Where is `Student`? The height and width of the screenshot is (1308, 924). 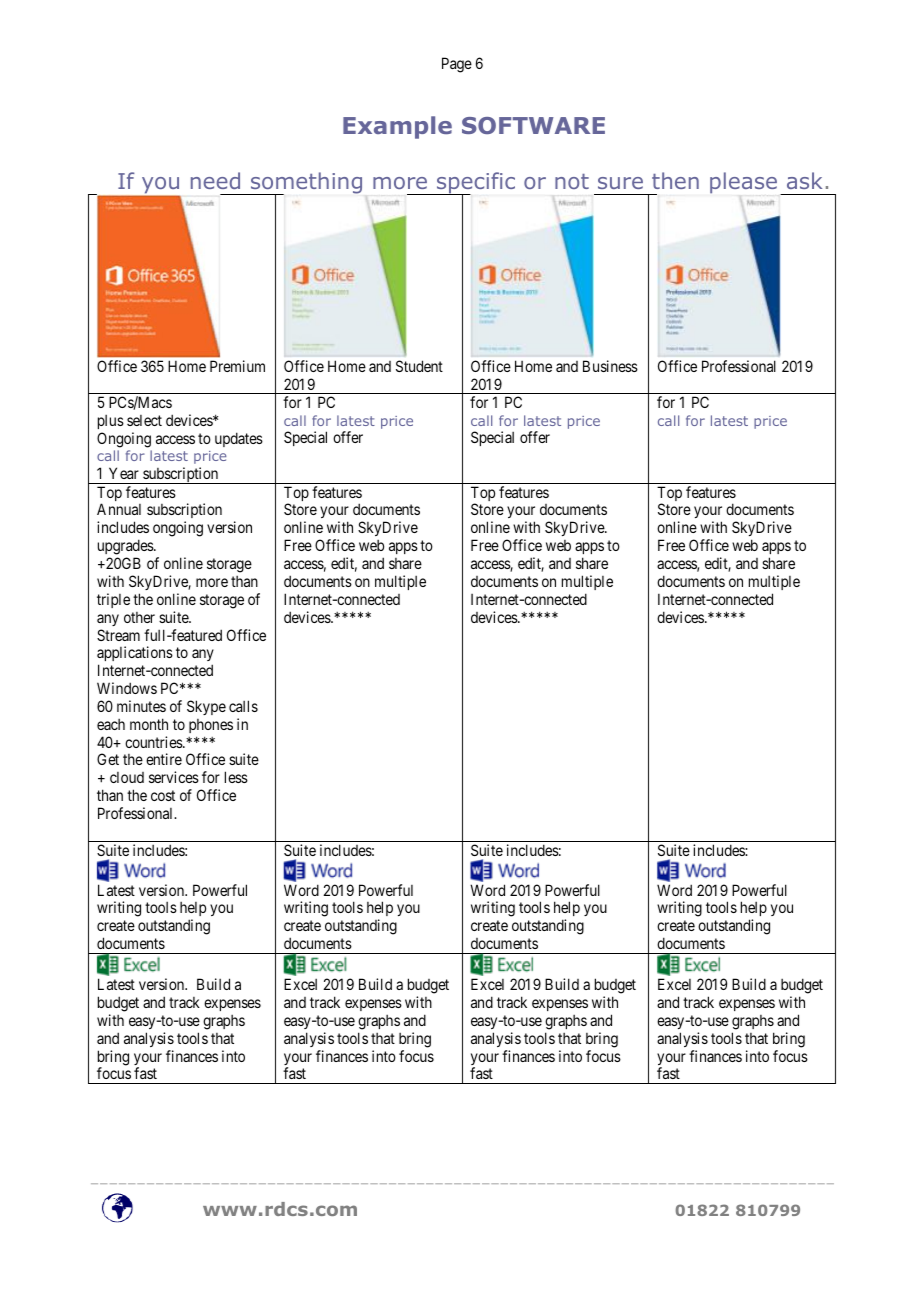
Student is located at coordinates (419, 366).
